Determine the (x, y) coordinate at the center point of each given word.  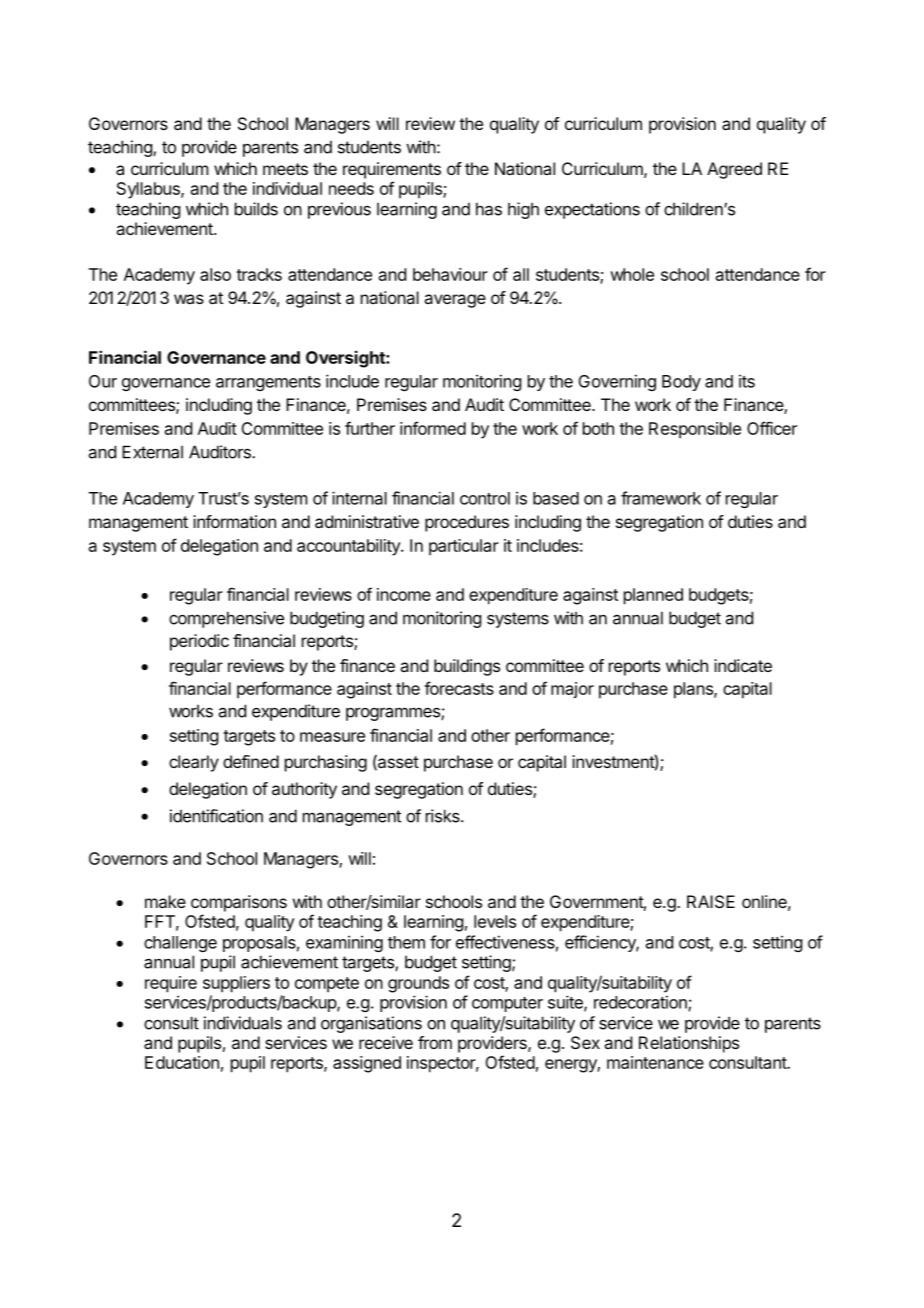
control (485, 498)
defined (251, 761)
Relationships (689, 1044)
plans (694, 690)
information (234, 521)
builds (256, 209)
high (523, 210)
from (435, 1042)
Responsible (695, 430)
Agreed (734, 170)
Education (182, 1062)
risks (444, 816)
